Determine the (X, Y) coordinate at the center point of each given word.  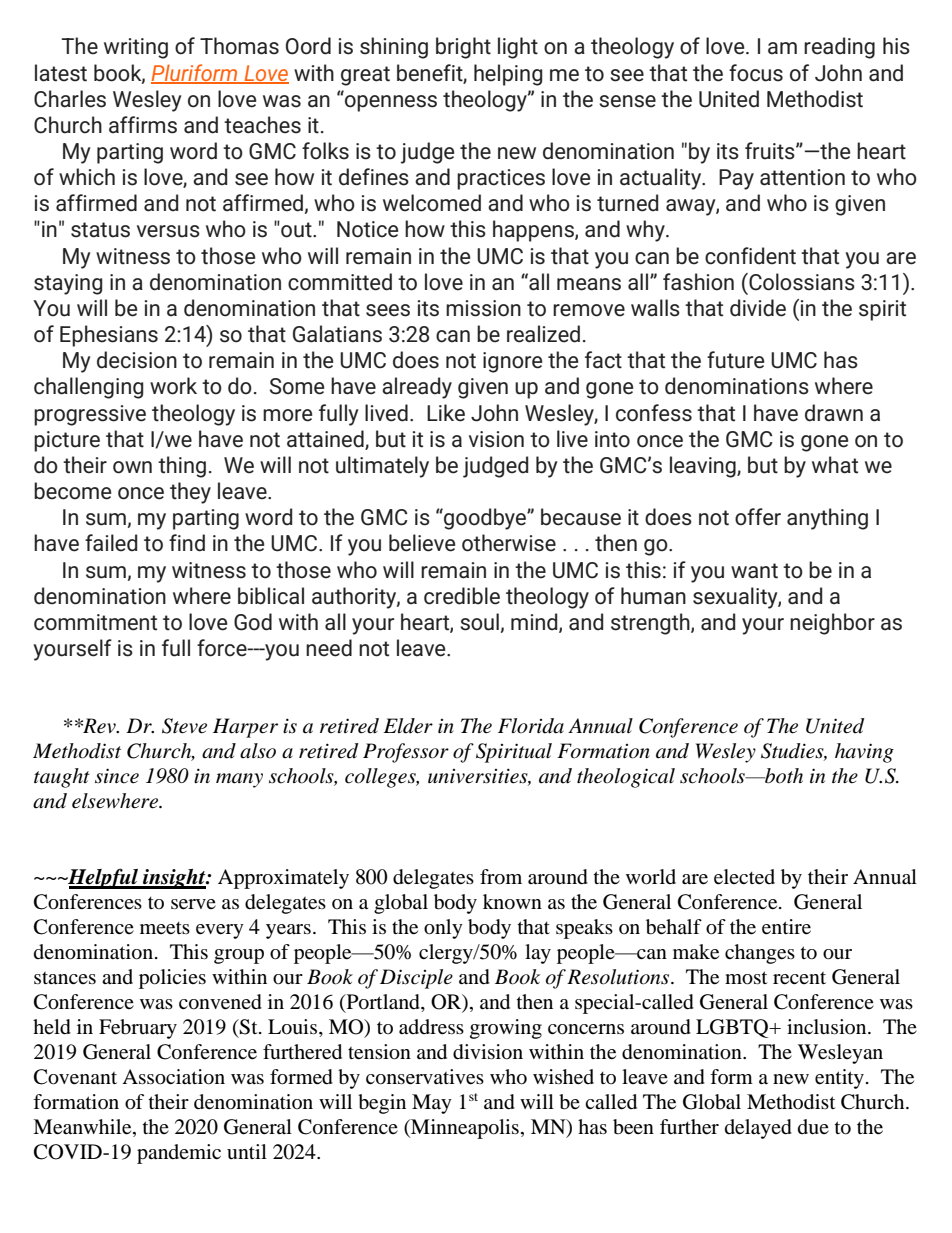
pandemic (179, 1154)
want (754, 571)
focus (756, 73)
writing (136, 48)
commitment (95, 622)
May (432, 1104)
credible (462, 596)
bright (463, 48)
